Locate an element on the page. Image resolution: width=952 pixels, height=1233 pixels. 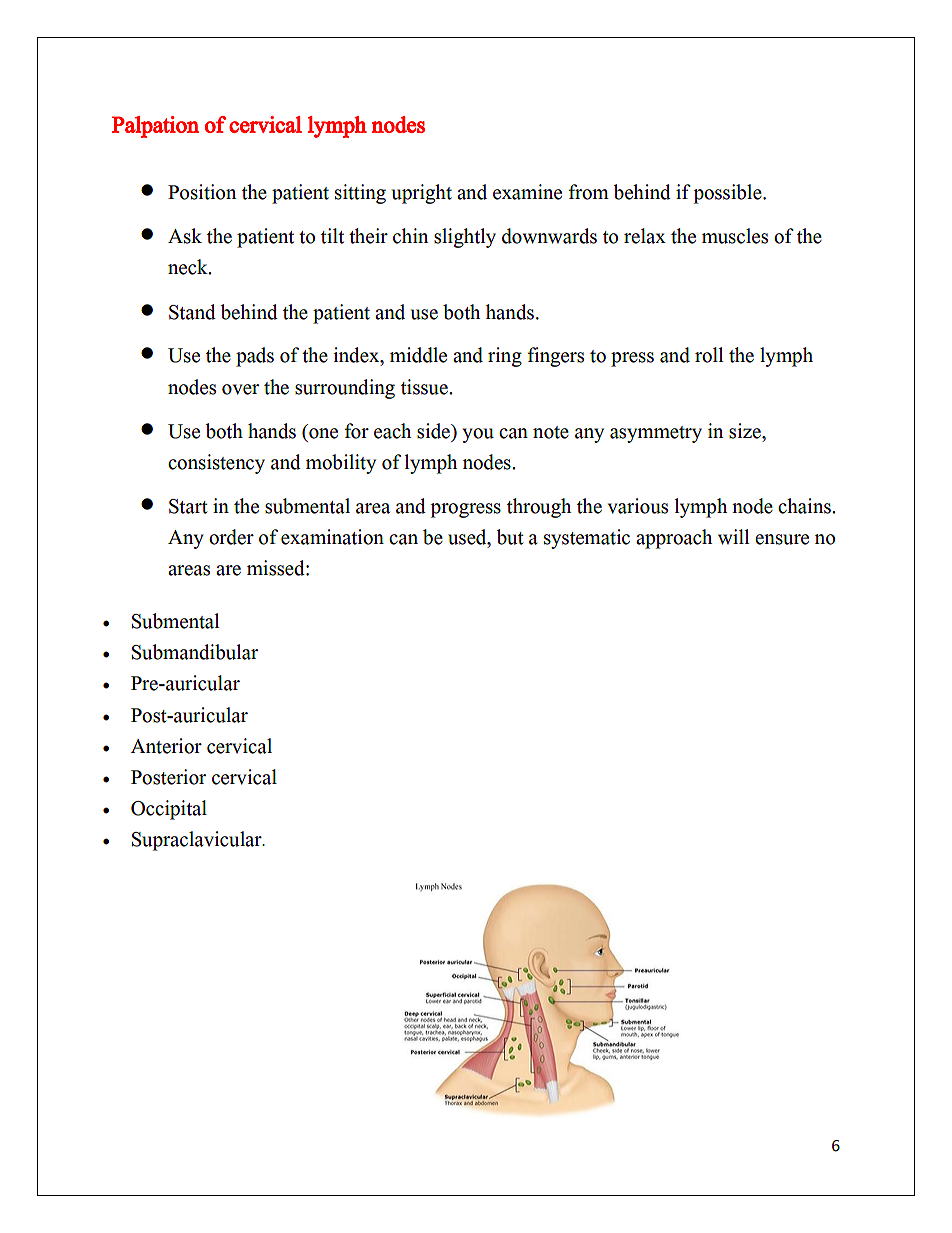
examine is located at coordinates (527, 192).
